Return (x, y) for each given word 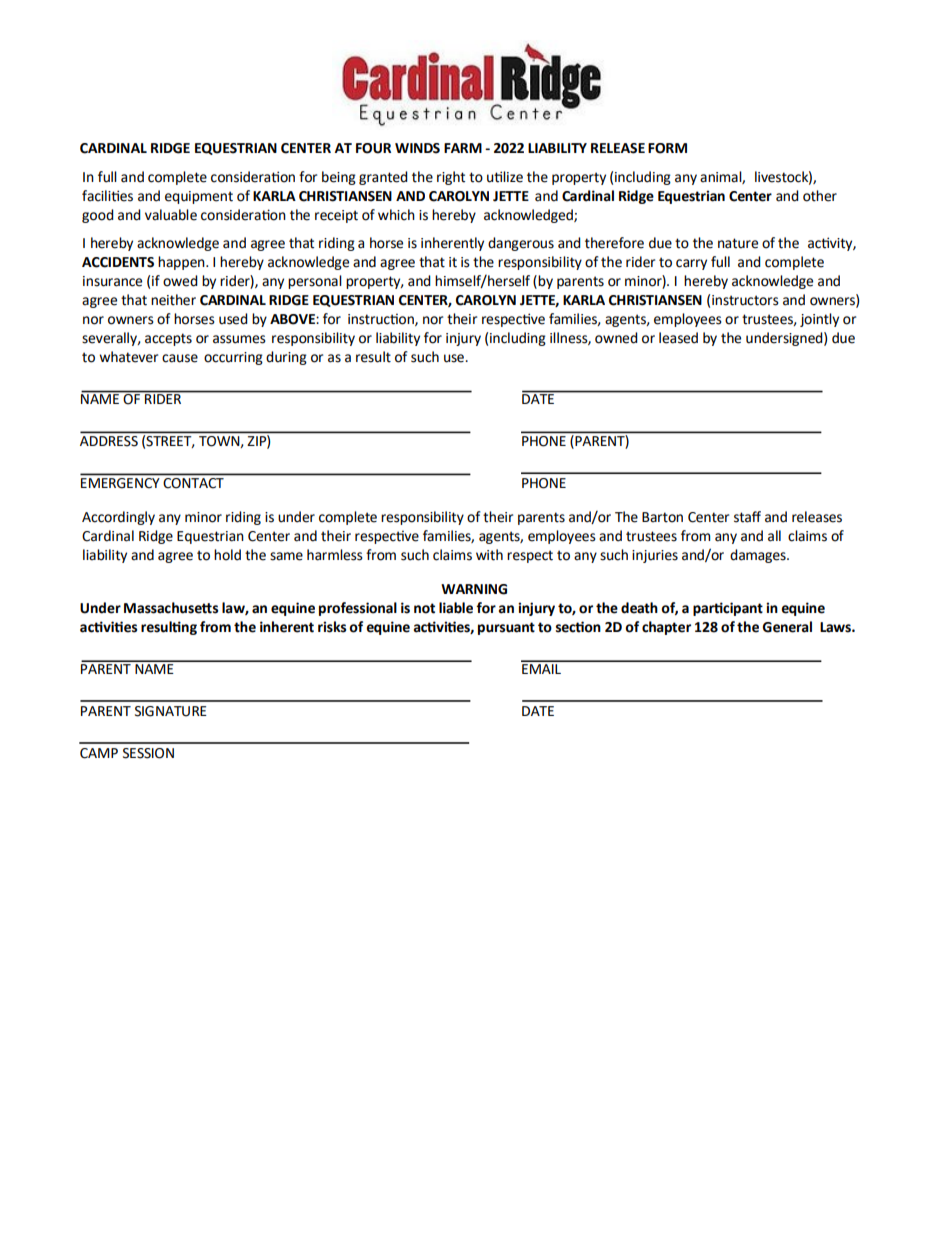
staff (747, 517)
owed (180, 281)
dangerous (521, 244)
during (286, 358)
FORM (667, 148)
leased (678, 338)
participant (728, 609)
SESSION (148, 753)
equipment (199, 197)
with (489, 555)
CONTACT (194, 483)
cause (180, 358)
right (451, 178)
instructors (745, 300)
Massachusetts (171, 608)
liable (456, 608)
